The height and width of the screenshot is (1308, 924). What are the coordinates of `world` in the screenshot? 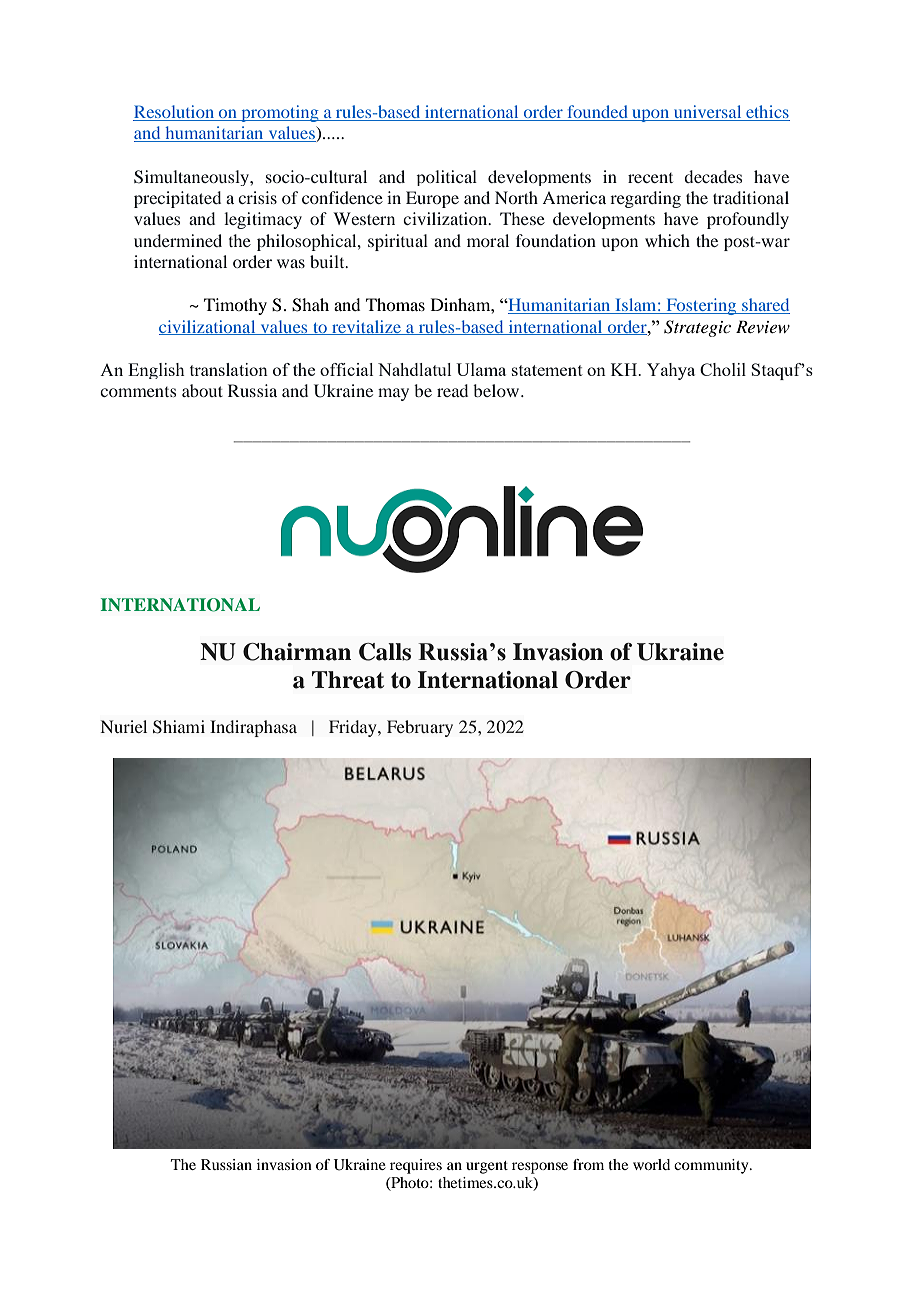 It's located at (651, 1164).
